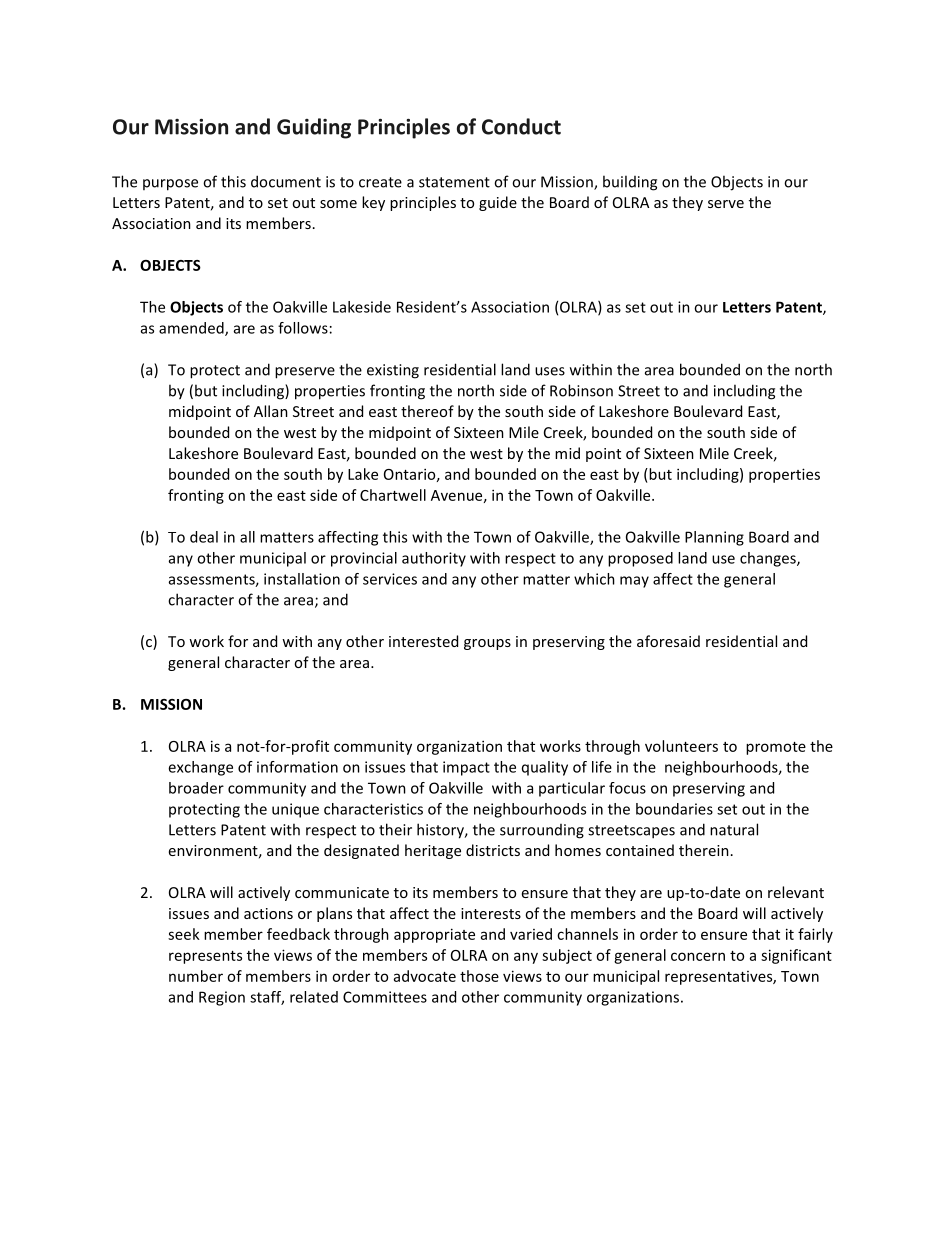 Image resolution: width=952 pixels, height=1233 pixels. What do you see at coordinates (698, 956) in the image?
I see `concern` at bounding box center [698, 956].
